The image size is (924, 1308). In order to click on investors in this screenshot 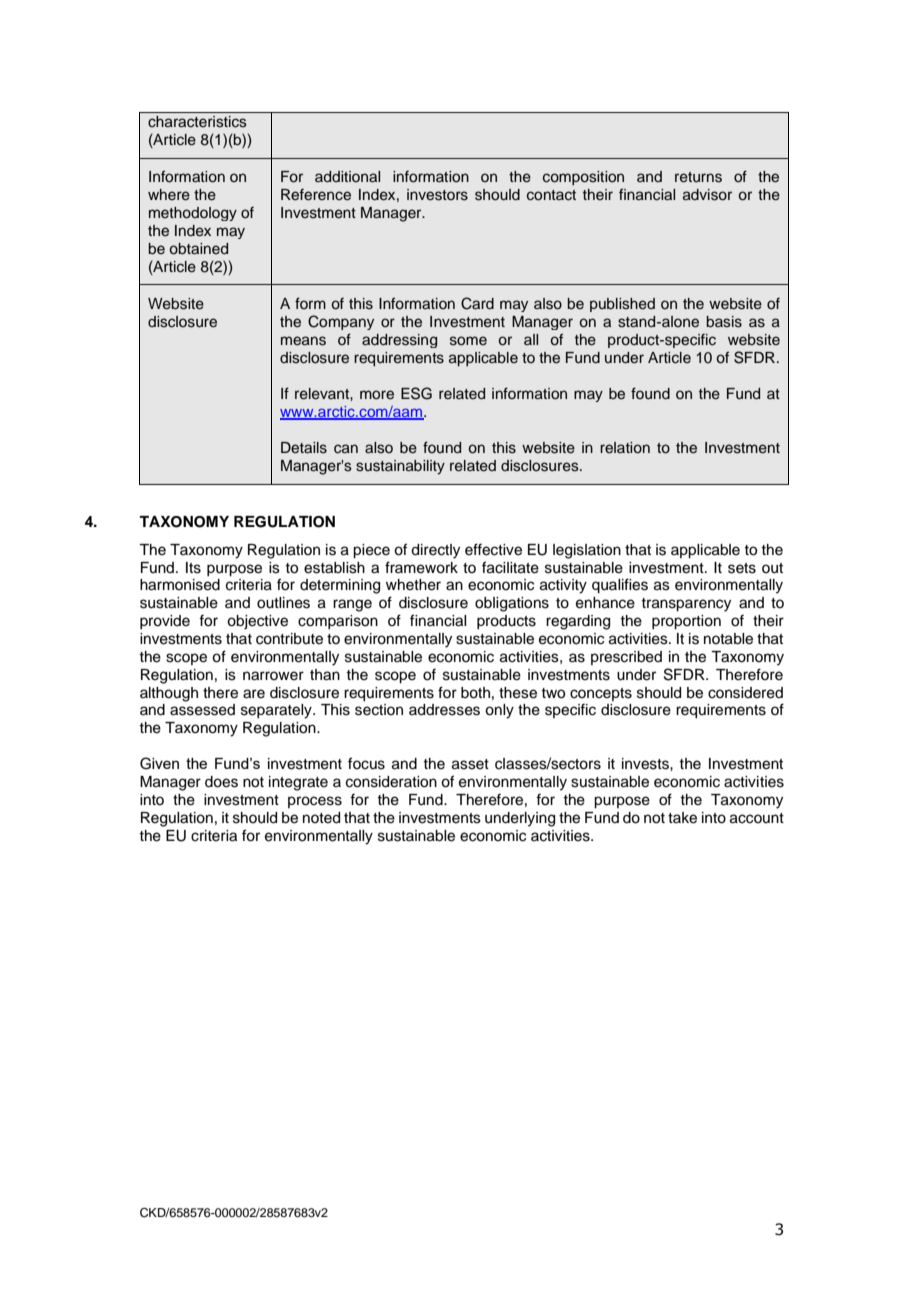, I will do `click(437, 195)`.
